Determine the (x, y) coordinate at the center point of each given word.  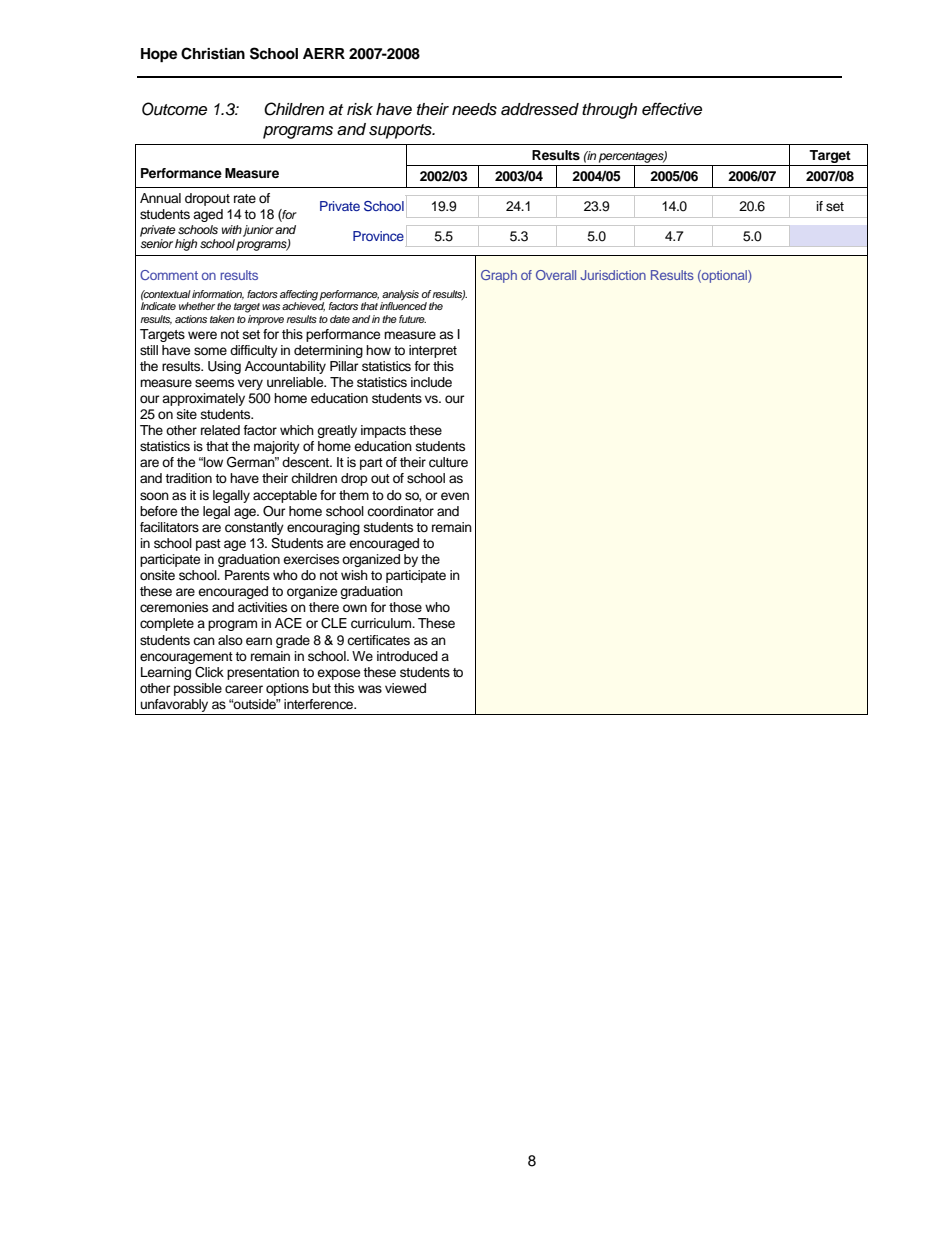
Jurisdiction (613, 275)
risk (360, 109)
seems (214, 383)
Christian (213, 53)
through (609, 111)
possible (198, 689)
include (431, 382)
